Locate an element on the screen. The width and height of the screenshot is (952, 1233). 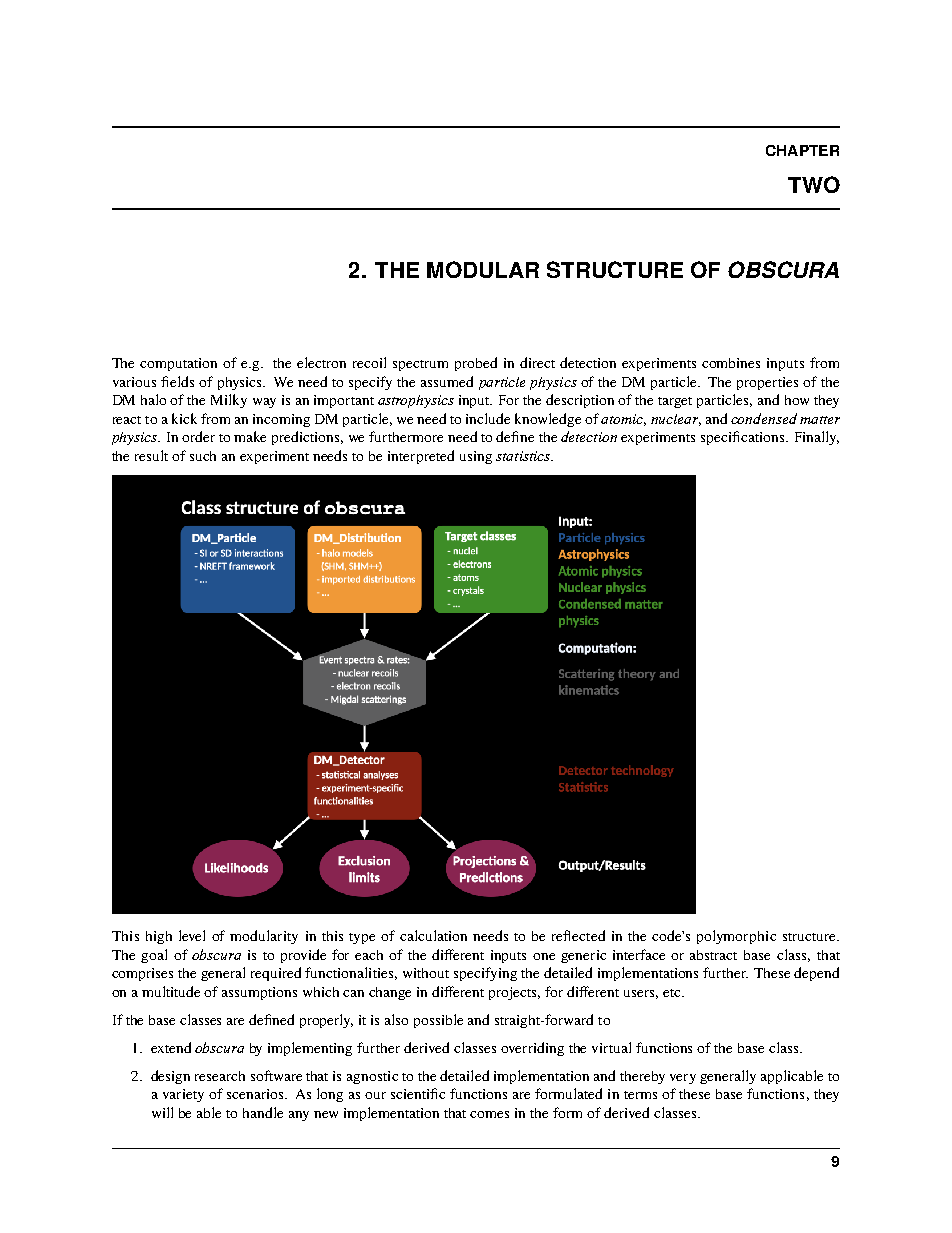
TWO is located at coordinates (814, 184).
